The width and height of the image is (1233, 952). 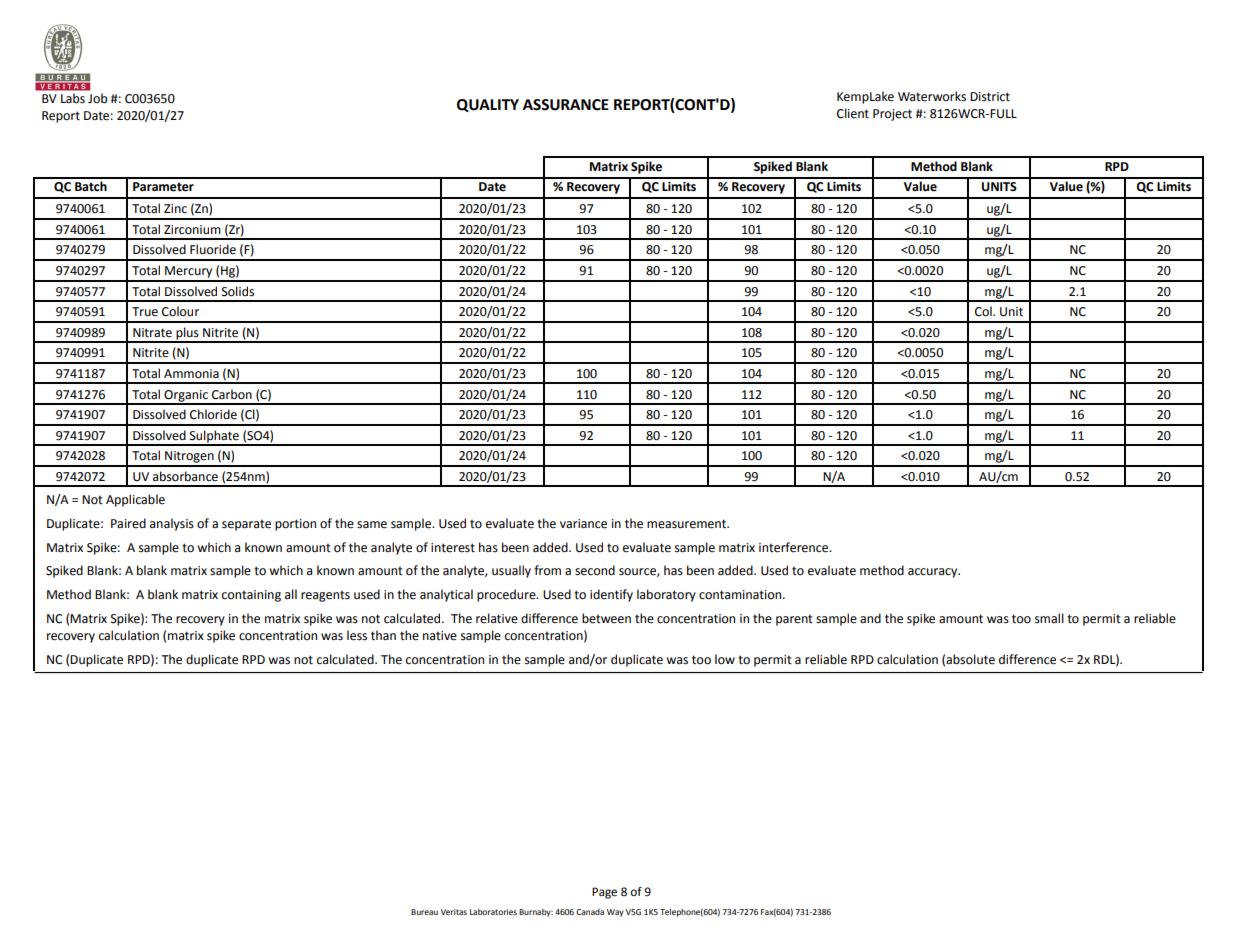 What do you see at coordinates (1049, 618) in the image?
I see `small` at bounding box center [1049, 618].
